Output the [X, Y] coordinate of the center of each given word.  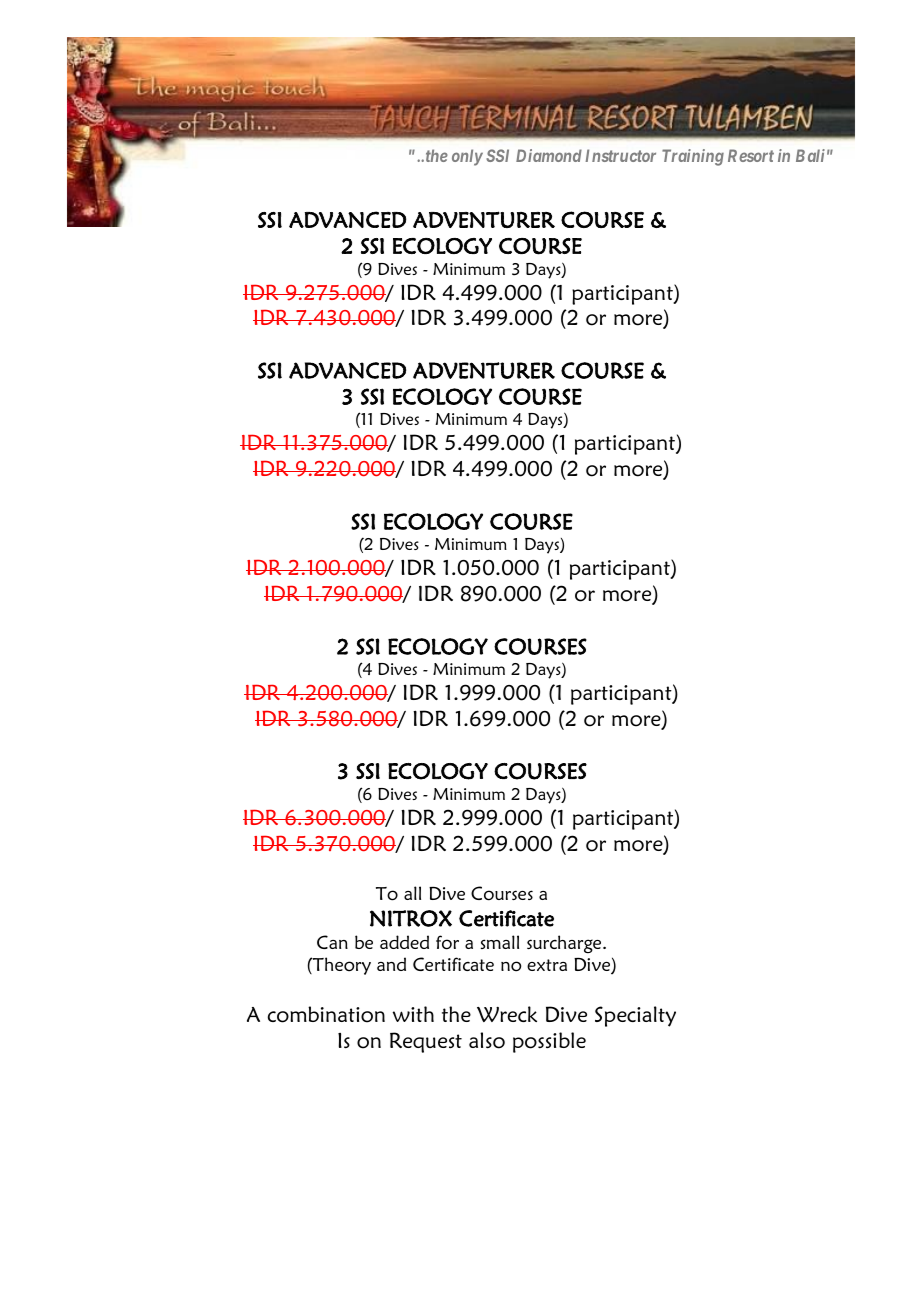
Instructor [621, 155]
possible [549, 1042]
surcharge [565, 944]
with [413, 1014]
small [500, 942]
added [404, 942]
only [467, 157]
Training [693, 157]
